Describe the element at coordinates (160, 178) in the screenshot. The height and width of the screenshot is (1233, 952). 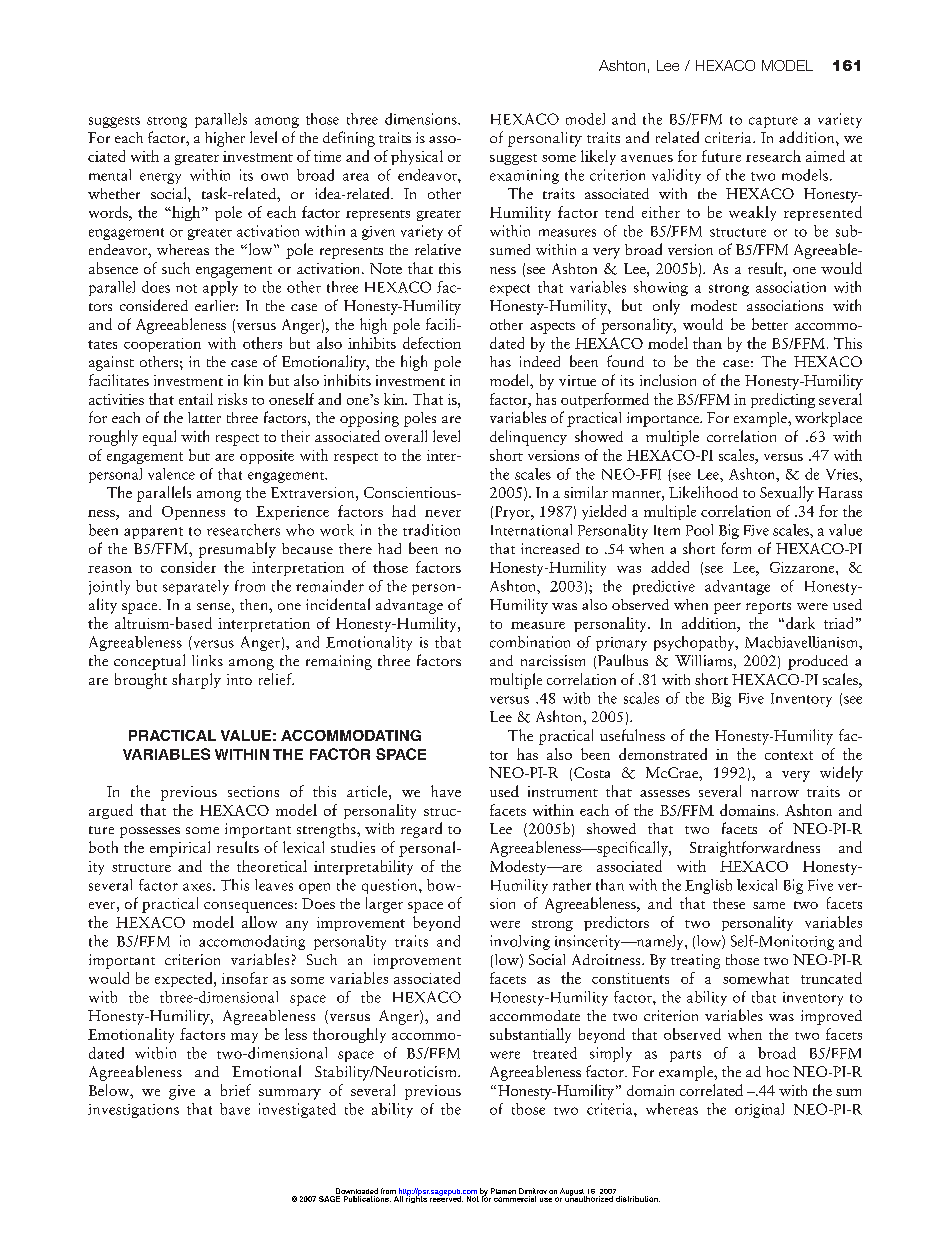
I see `energy` at that location.
